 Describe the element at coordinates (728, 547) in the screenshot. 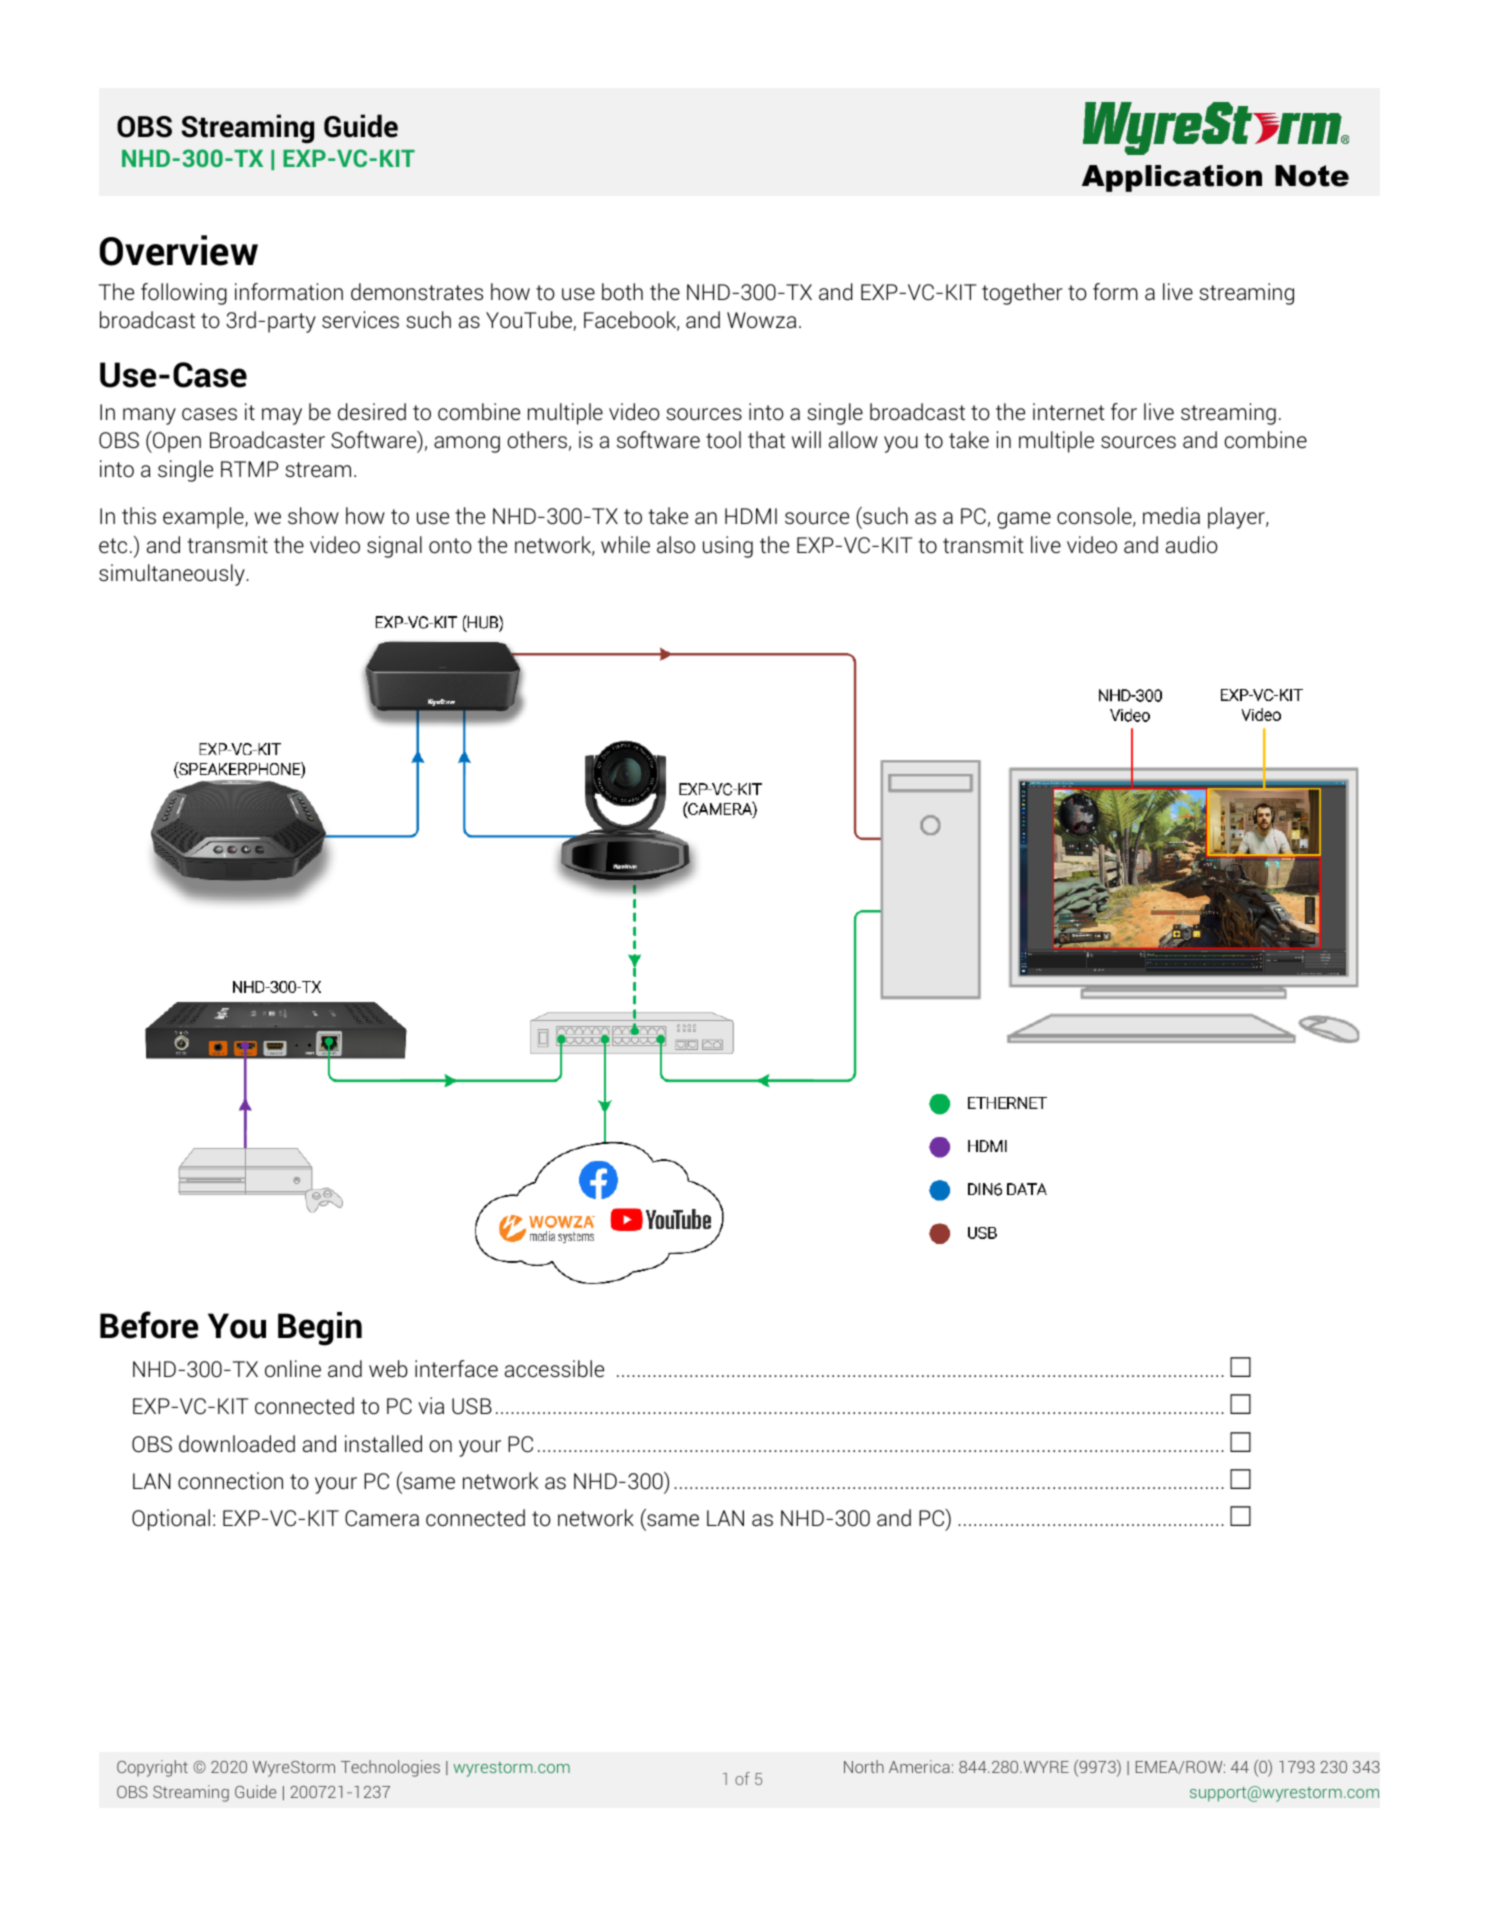

I see `using` at that location.
